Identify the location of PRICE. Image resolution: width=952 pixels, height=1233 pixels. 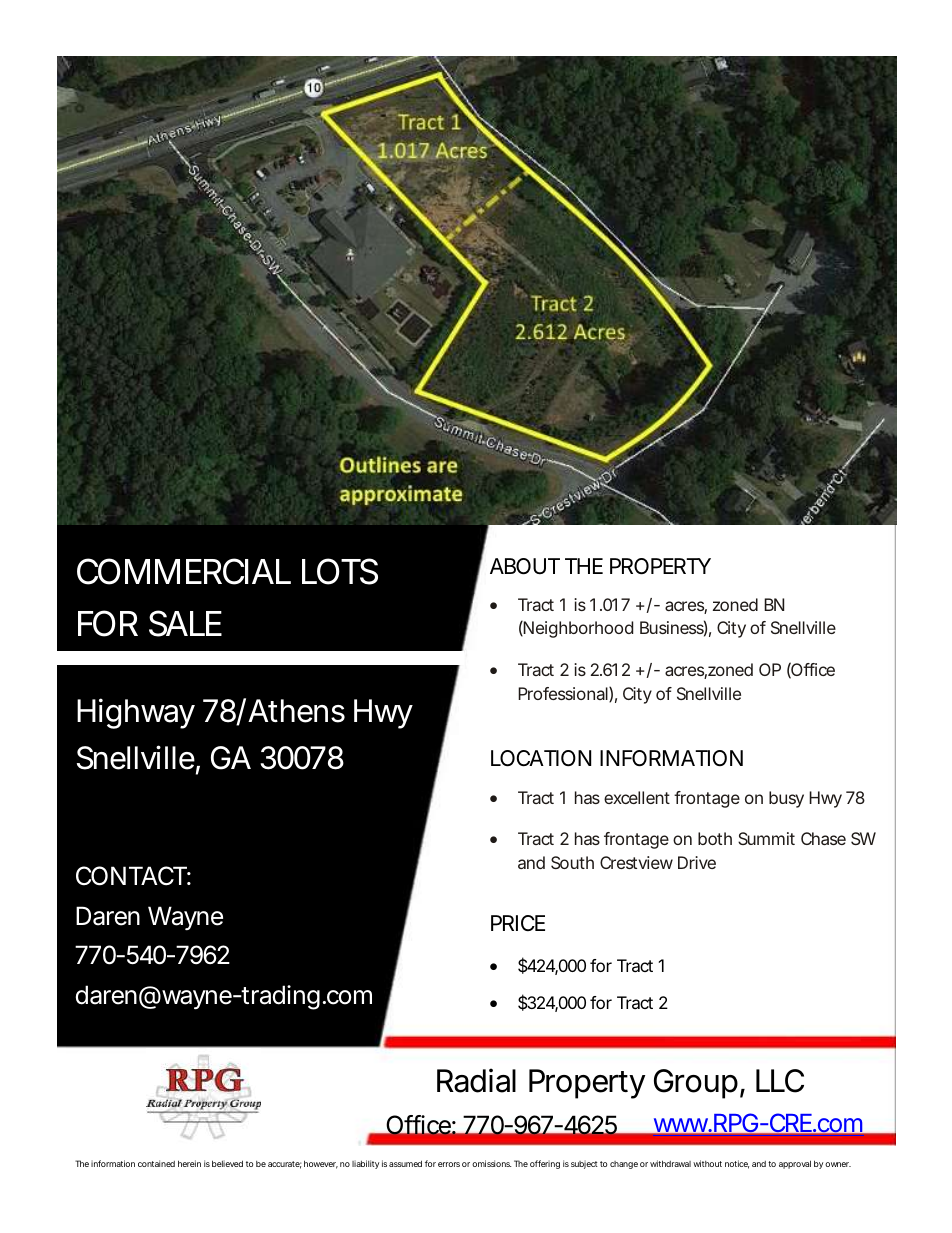
(518, 923).
